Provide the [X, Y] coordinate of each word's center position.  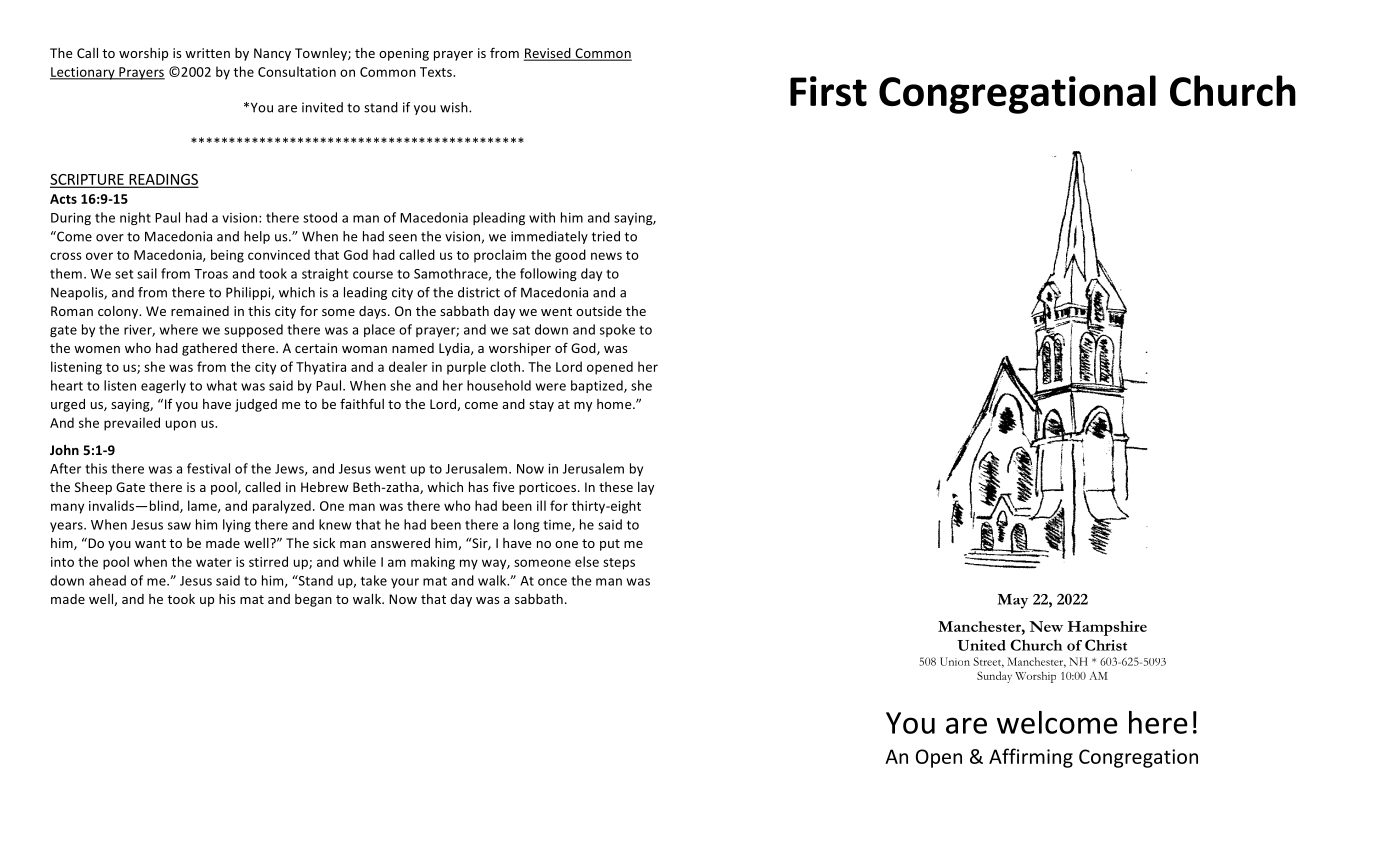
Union [955, 661]
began [313, 600]
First [828, 91]
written [207, 53]
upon [181, 425]
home [615, 404]
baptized [598, 386]
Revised [548, 54]
